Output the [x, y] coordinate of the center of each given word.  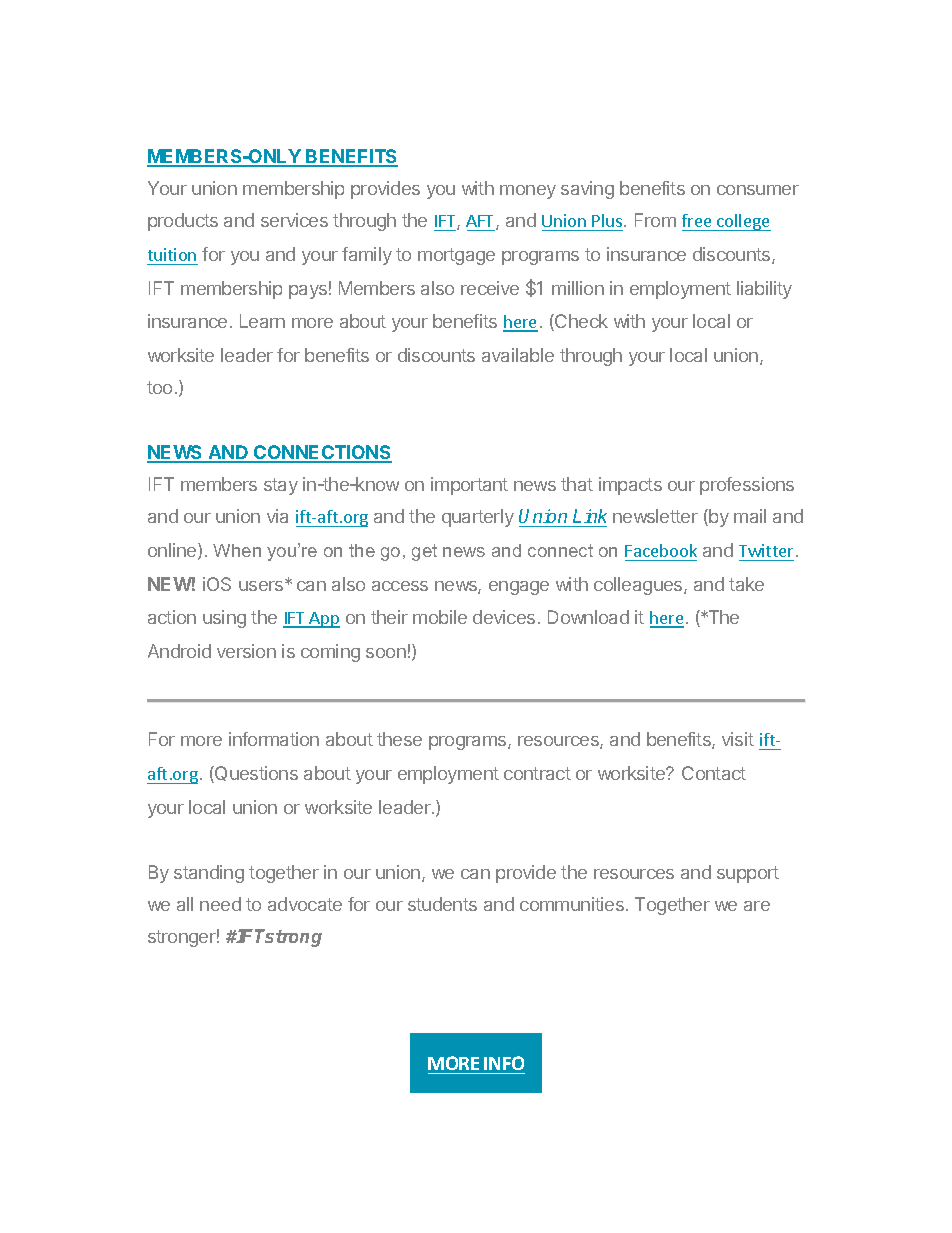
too [159, 387]
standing [209, 874]
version [246, 651]
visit [738, 739]
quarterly [478, 518]
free [696, 220]
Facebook [661, 552]
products [183, 222]
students [442, 904]
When [237, 550]
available [518, 355]
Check [580, 322]
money [528, 192]
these [399, 739]
